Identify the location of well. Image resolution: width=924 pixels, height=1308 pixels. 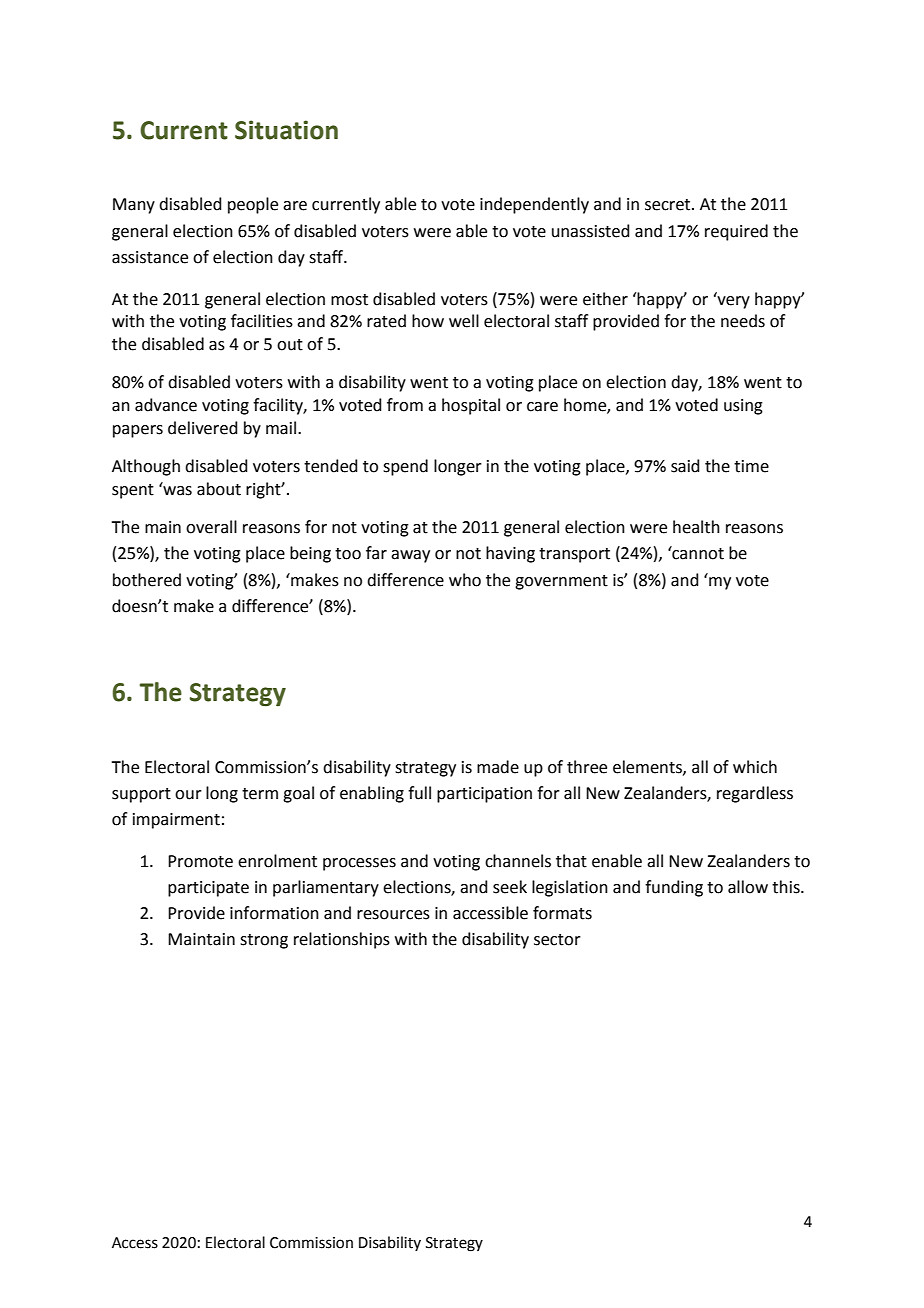
(464, 321).
